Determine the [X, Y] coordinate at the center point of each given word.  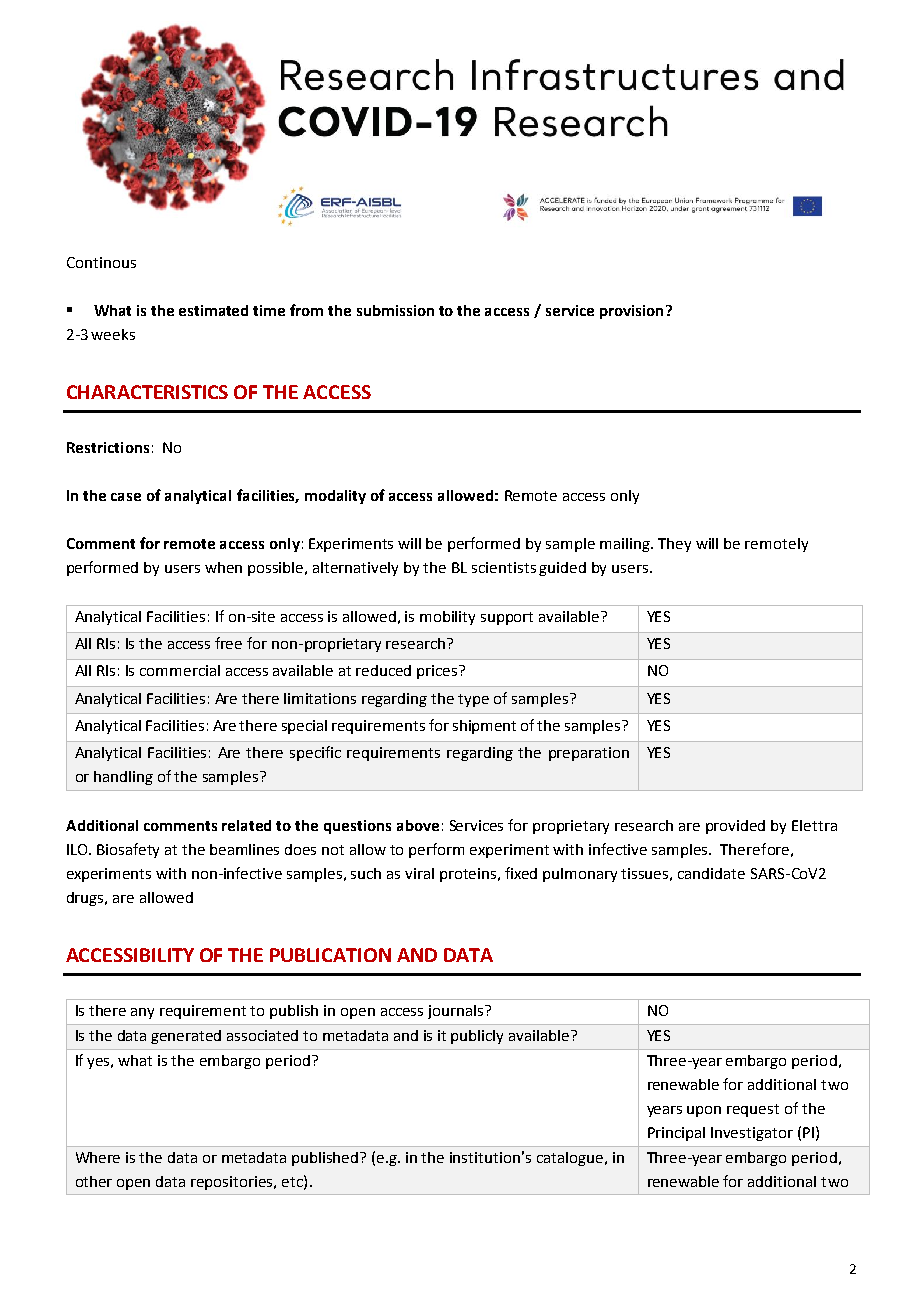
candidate [711, 873]
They [674, 545]
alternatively [355, 569]
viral [419, 873]
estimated [213, 310]
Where [98, 1157]
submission [395, 310]
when [223, 567]
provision [631, 312]
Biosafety [128, 850]
